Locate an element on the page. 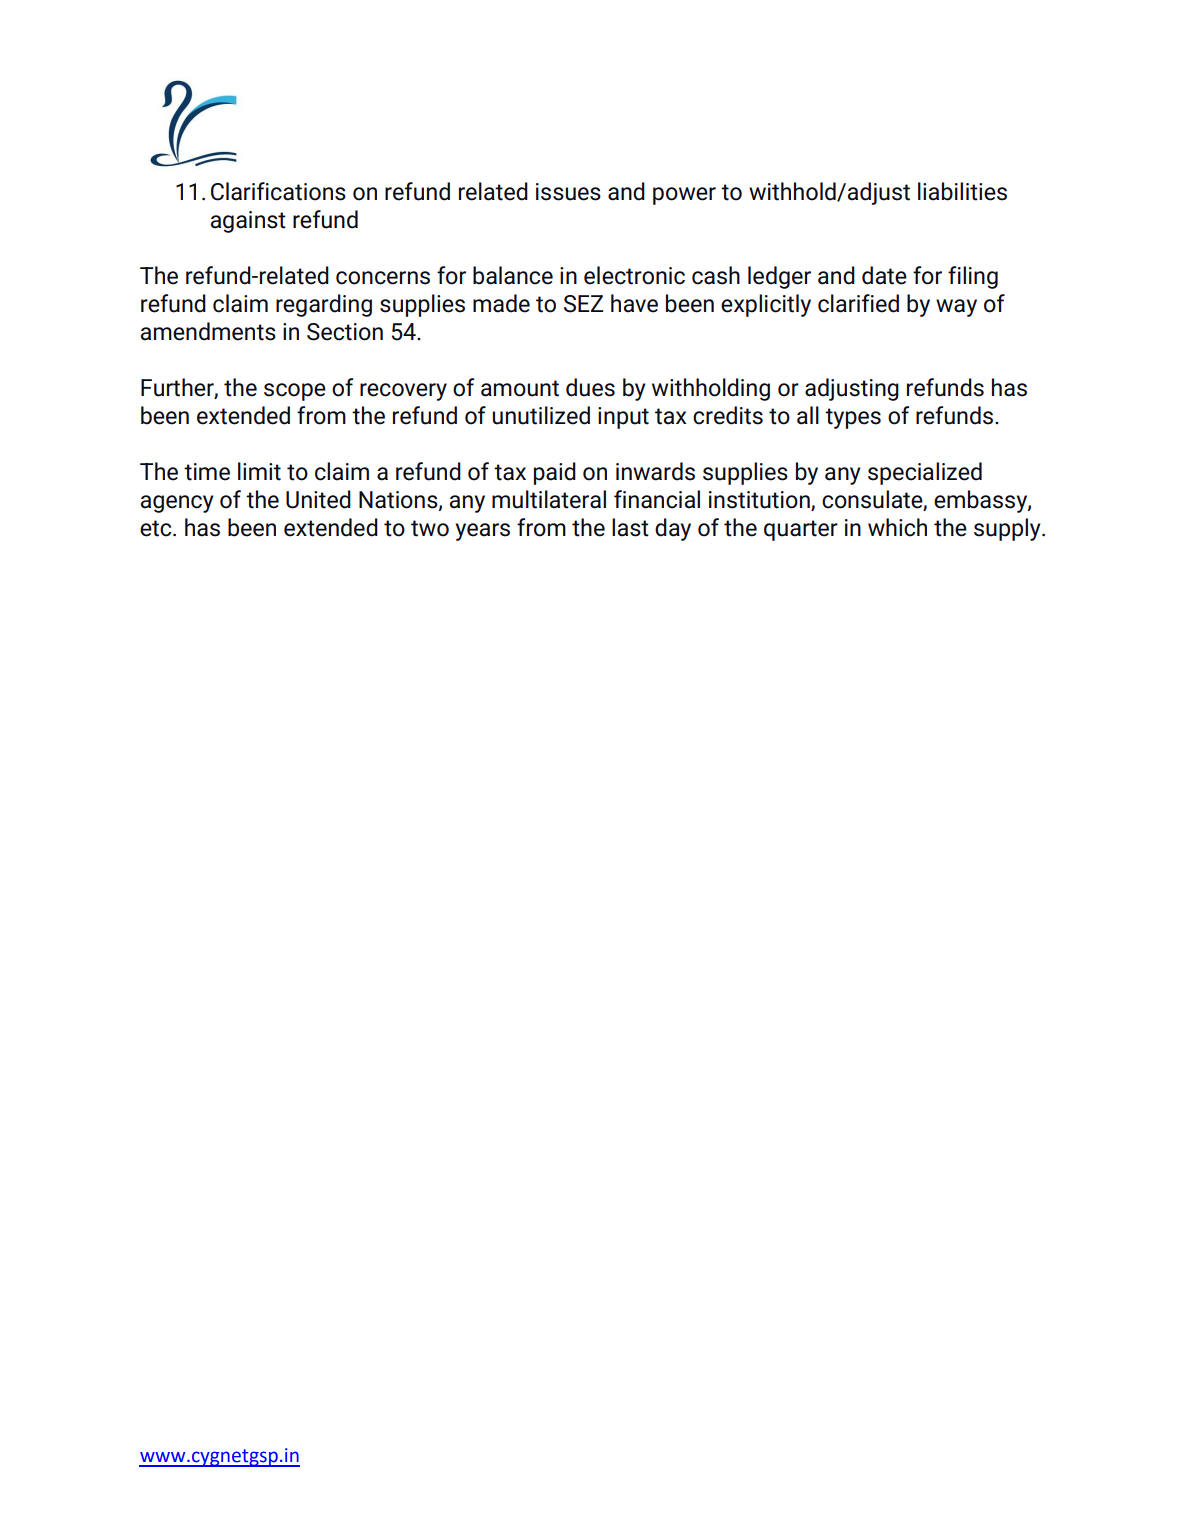 This document has height=1538, width=1188. scope is located at coordinates (295, 392).
